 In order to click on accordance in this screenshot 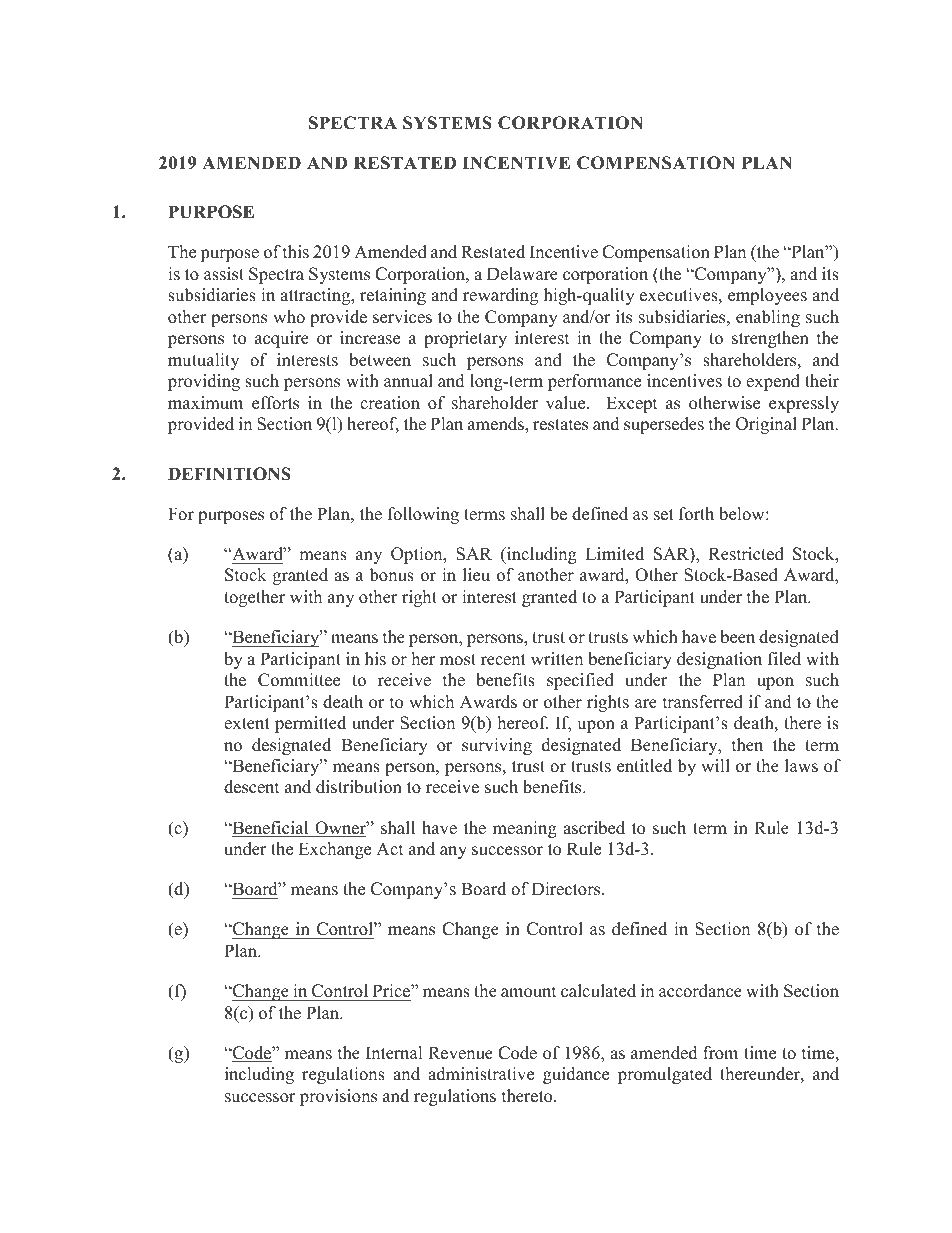, I will do `click(700, 991)`.
